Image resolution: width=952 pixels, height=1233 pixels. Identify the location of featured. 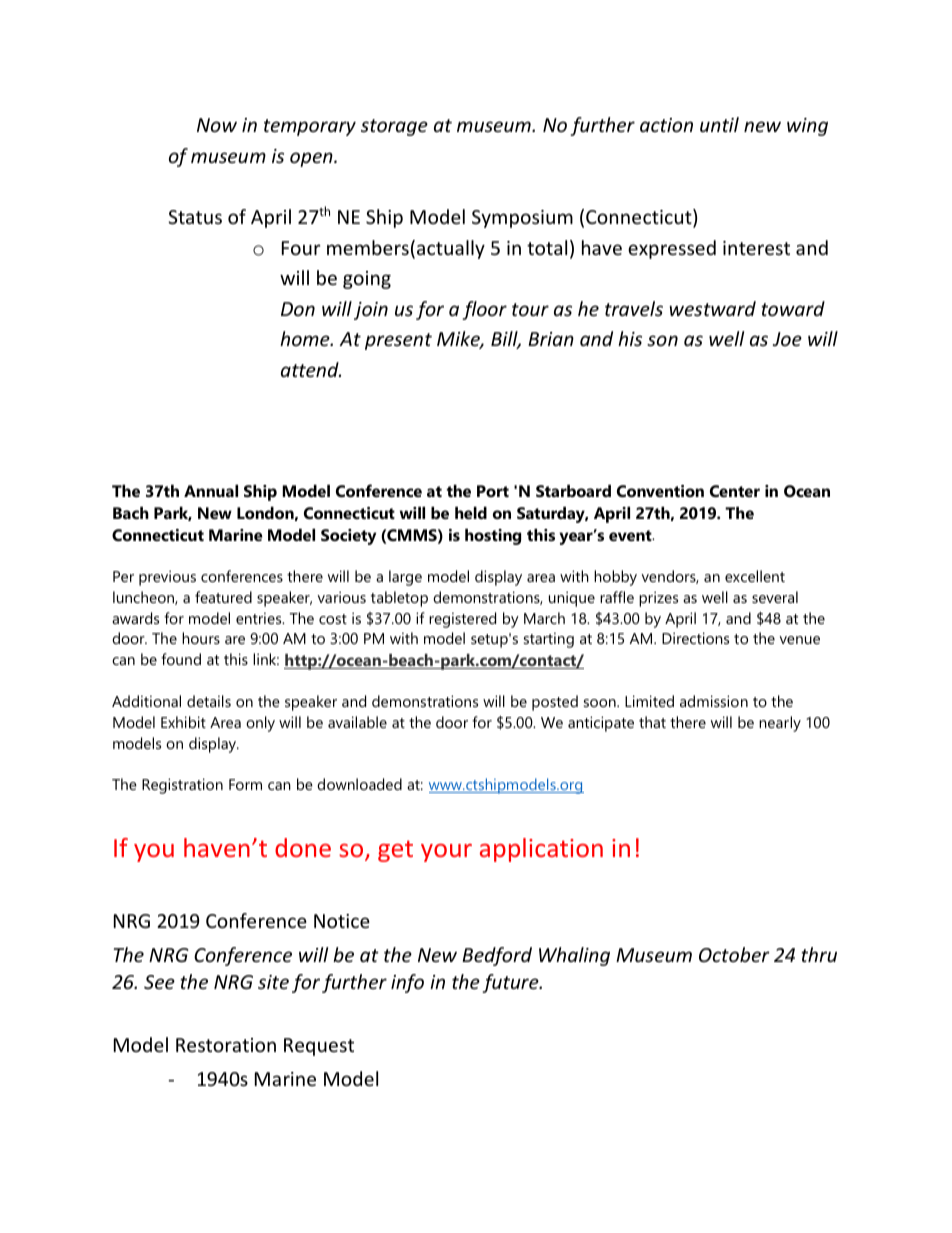
(223, 597).
